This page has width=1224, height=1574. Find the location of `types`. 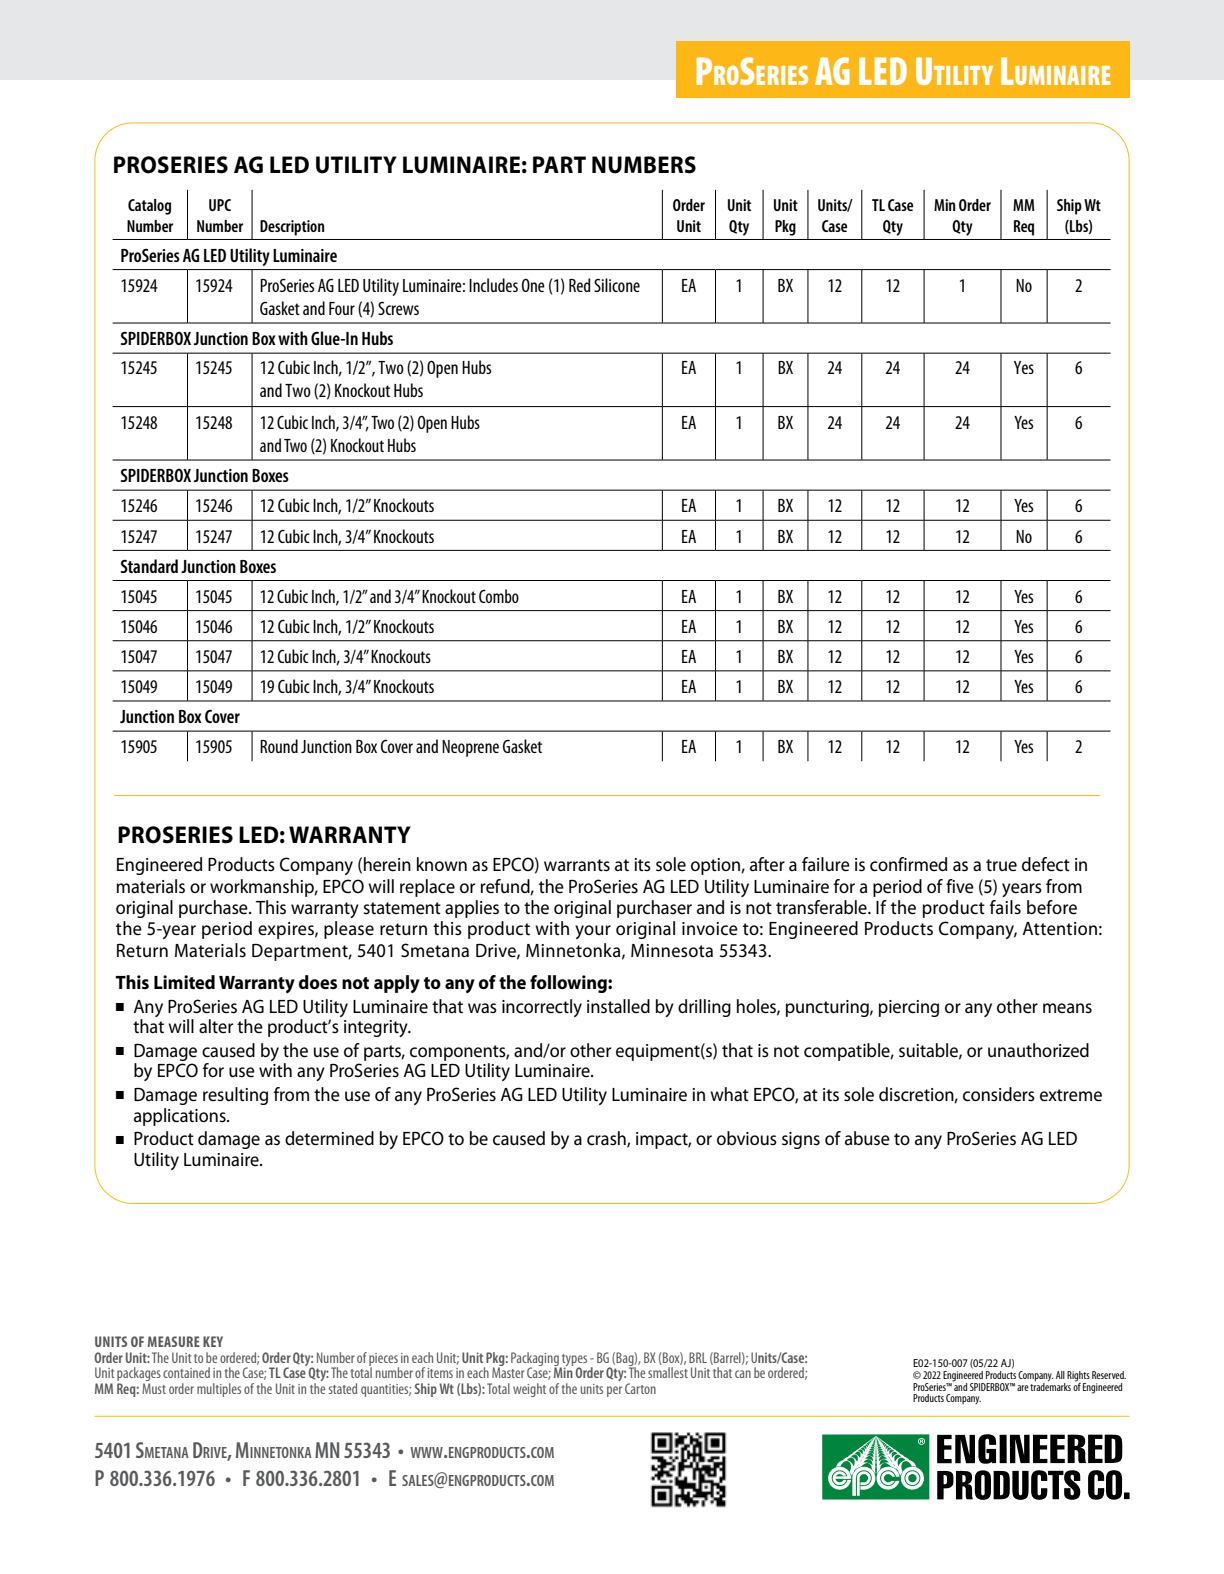

types is located at coordinates (573, 1361).
